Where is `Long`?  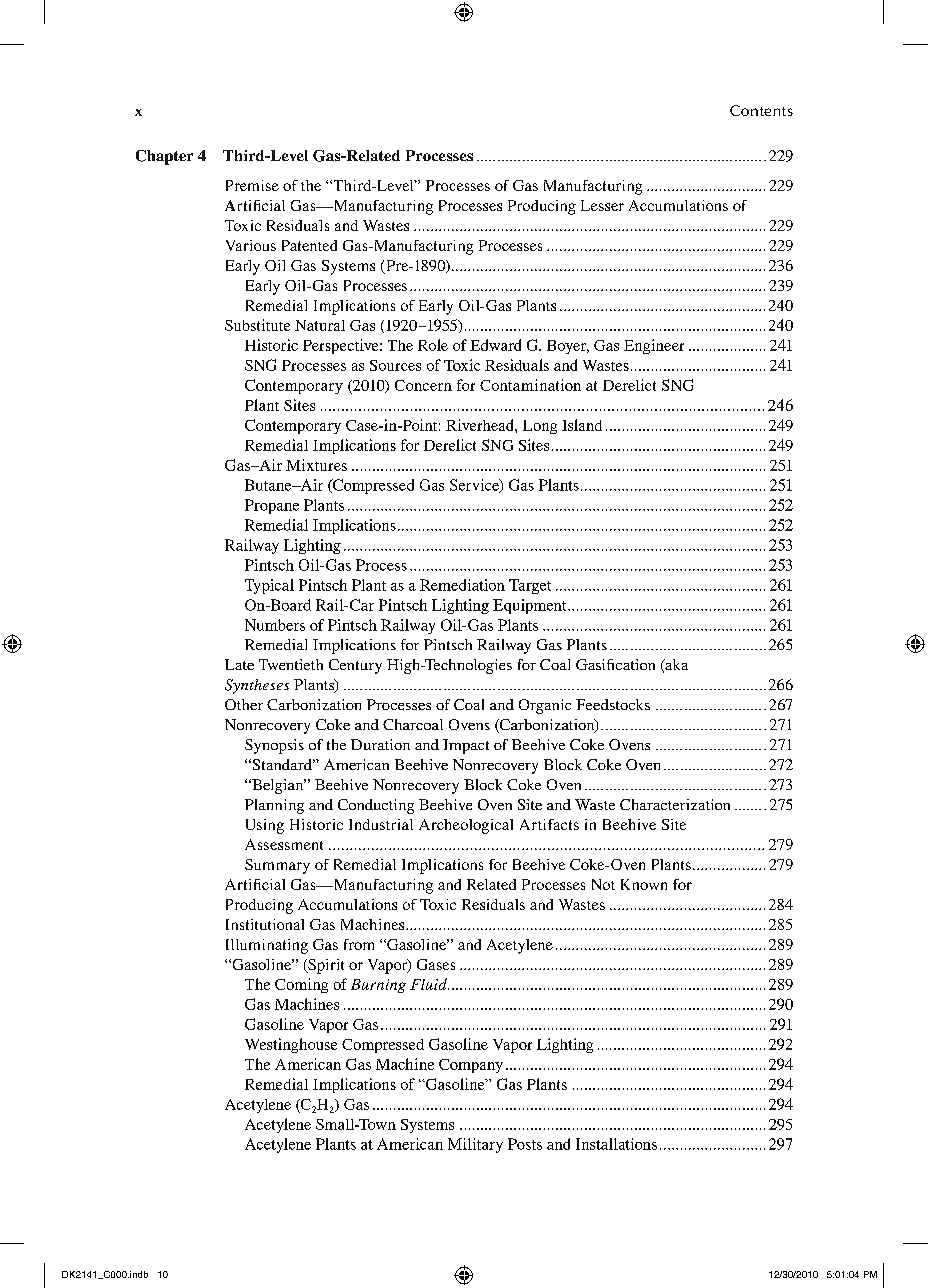 Long is located at coordinates (540, 427).
